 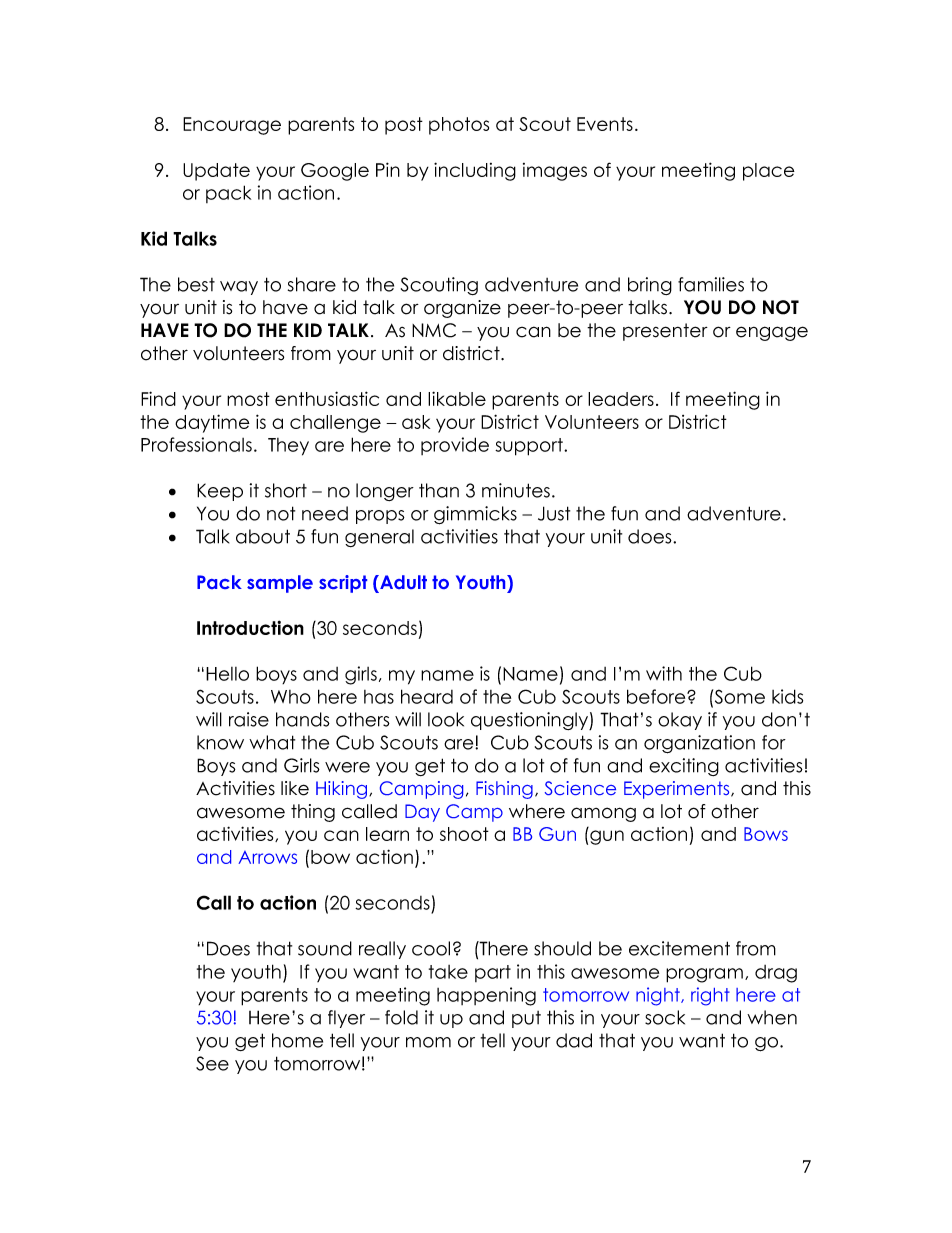 I want to click on Adult, so click(x=402, y=582).
